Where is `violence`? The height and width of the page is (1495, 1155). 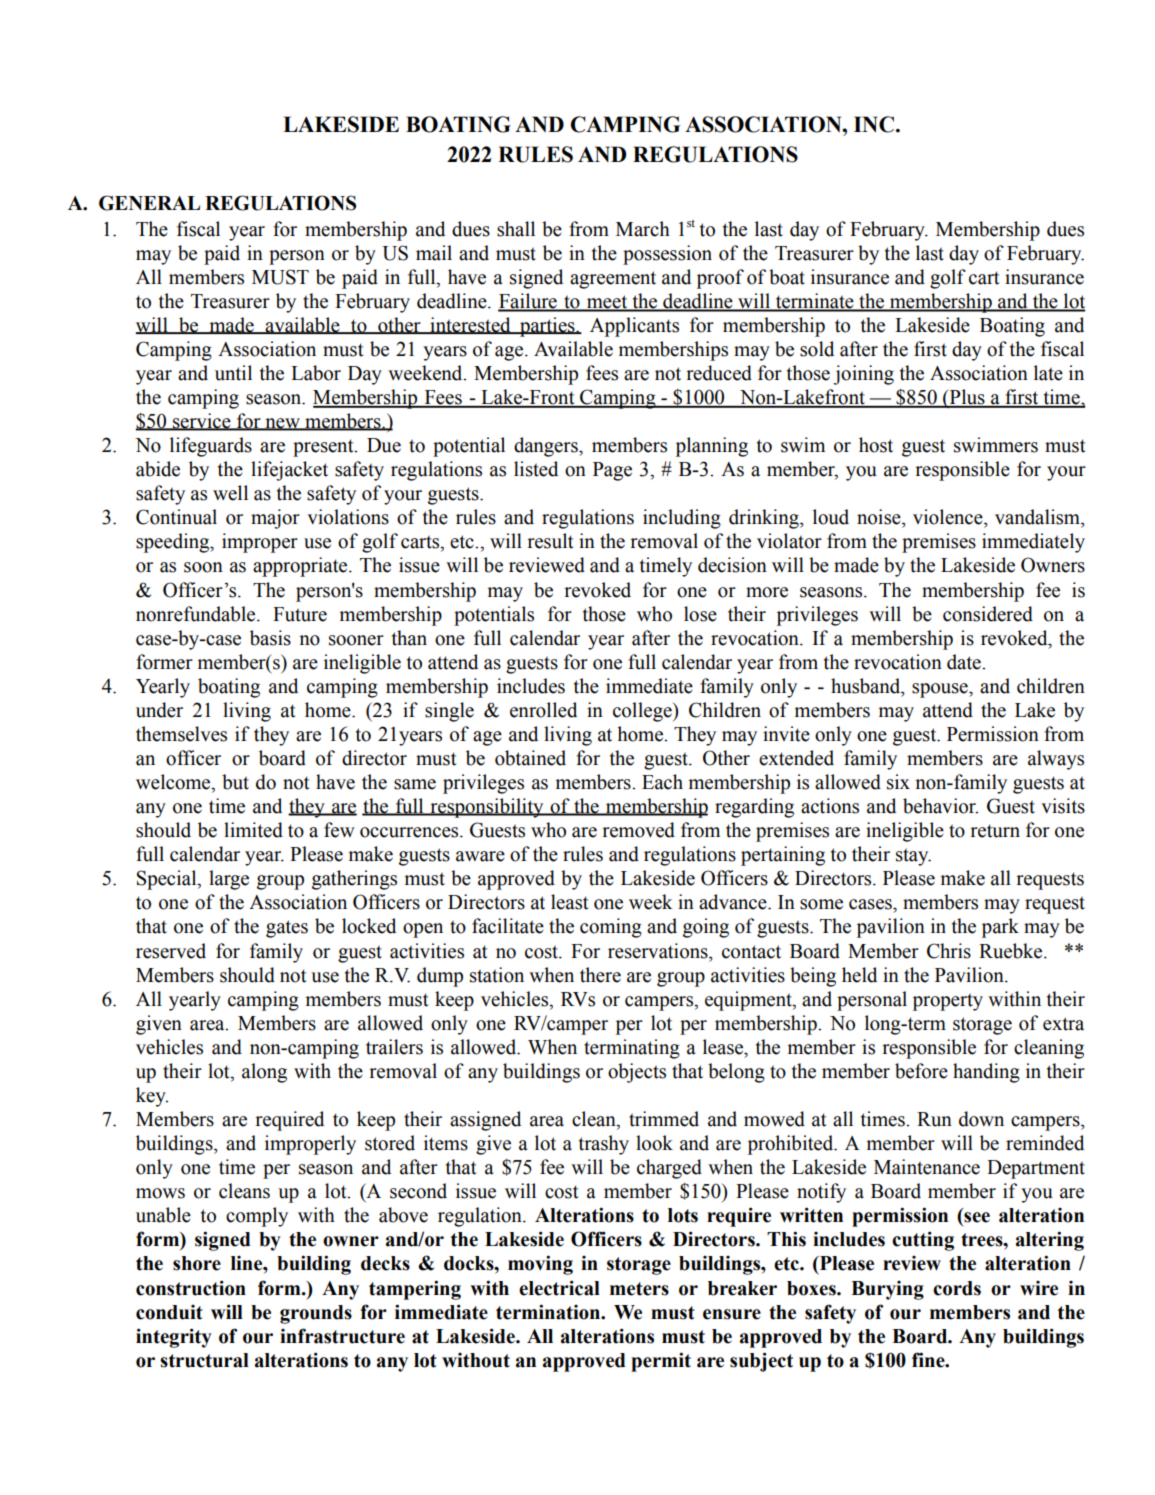 violence is located at coordinates (949, 517).
